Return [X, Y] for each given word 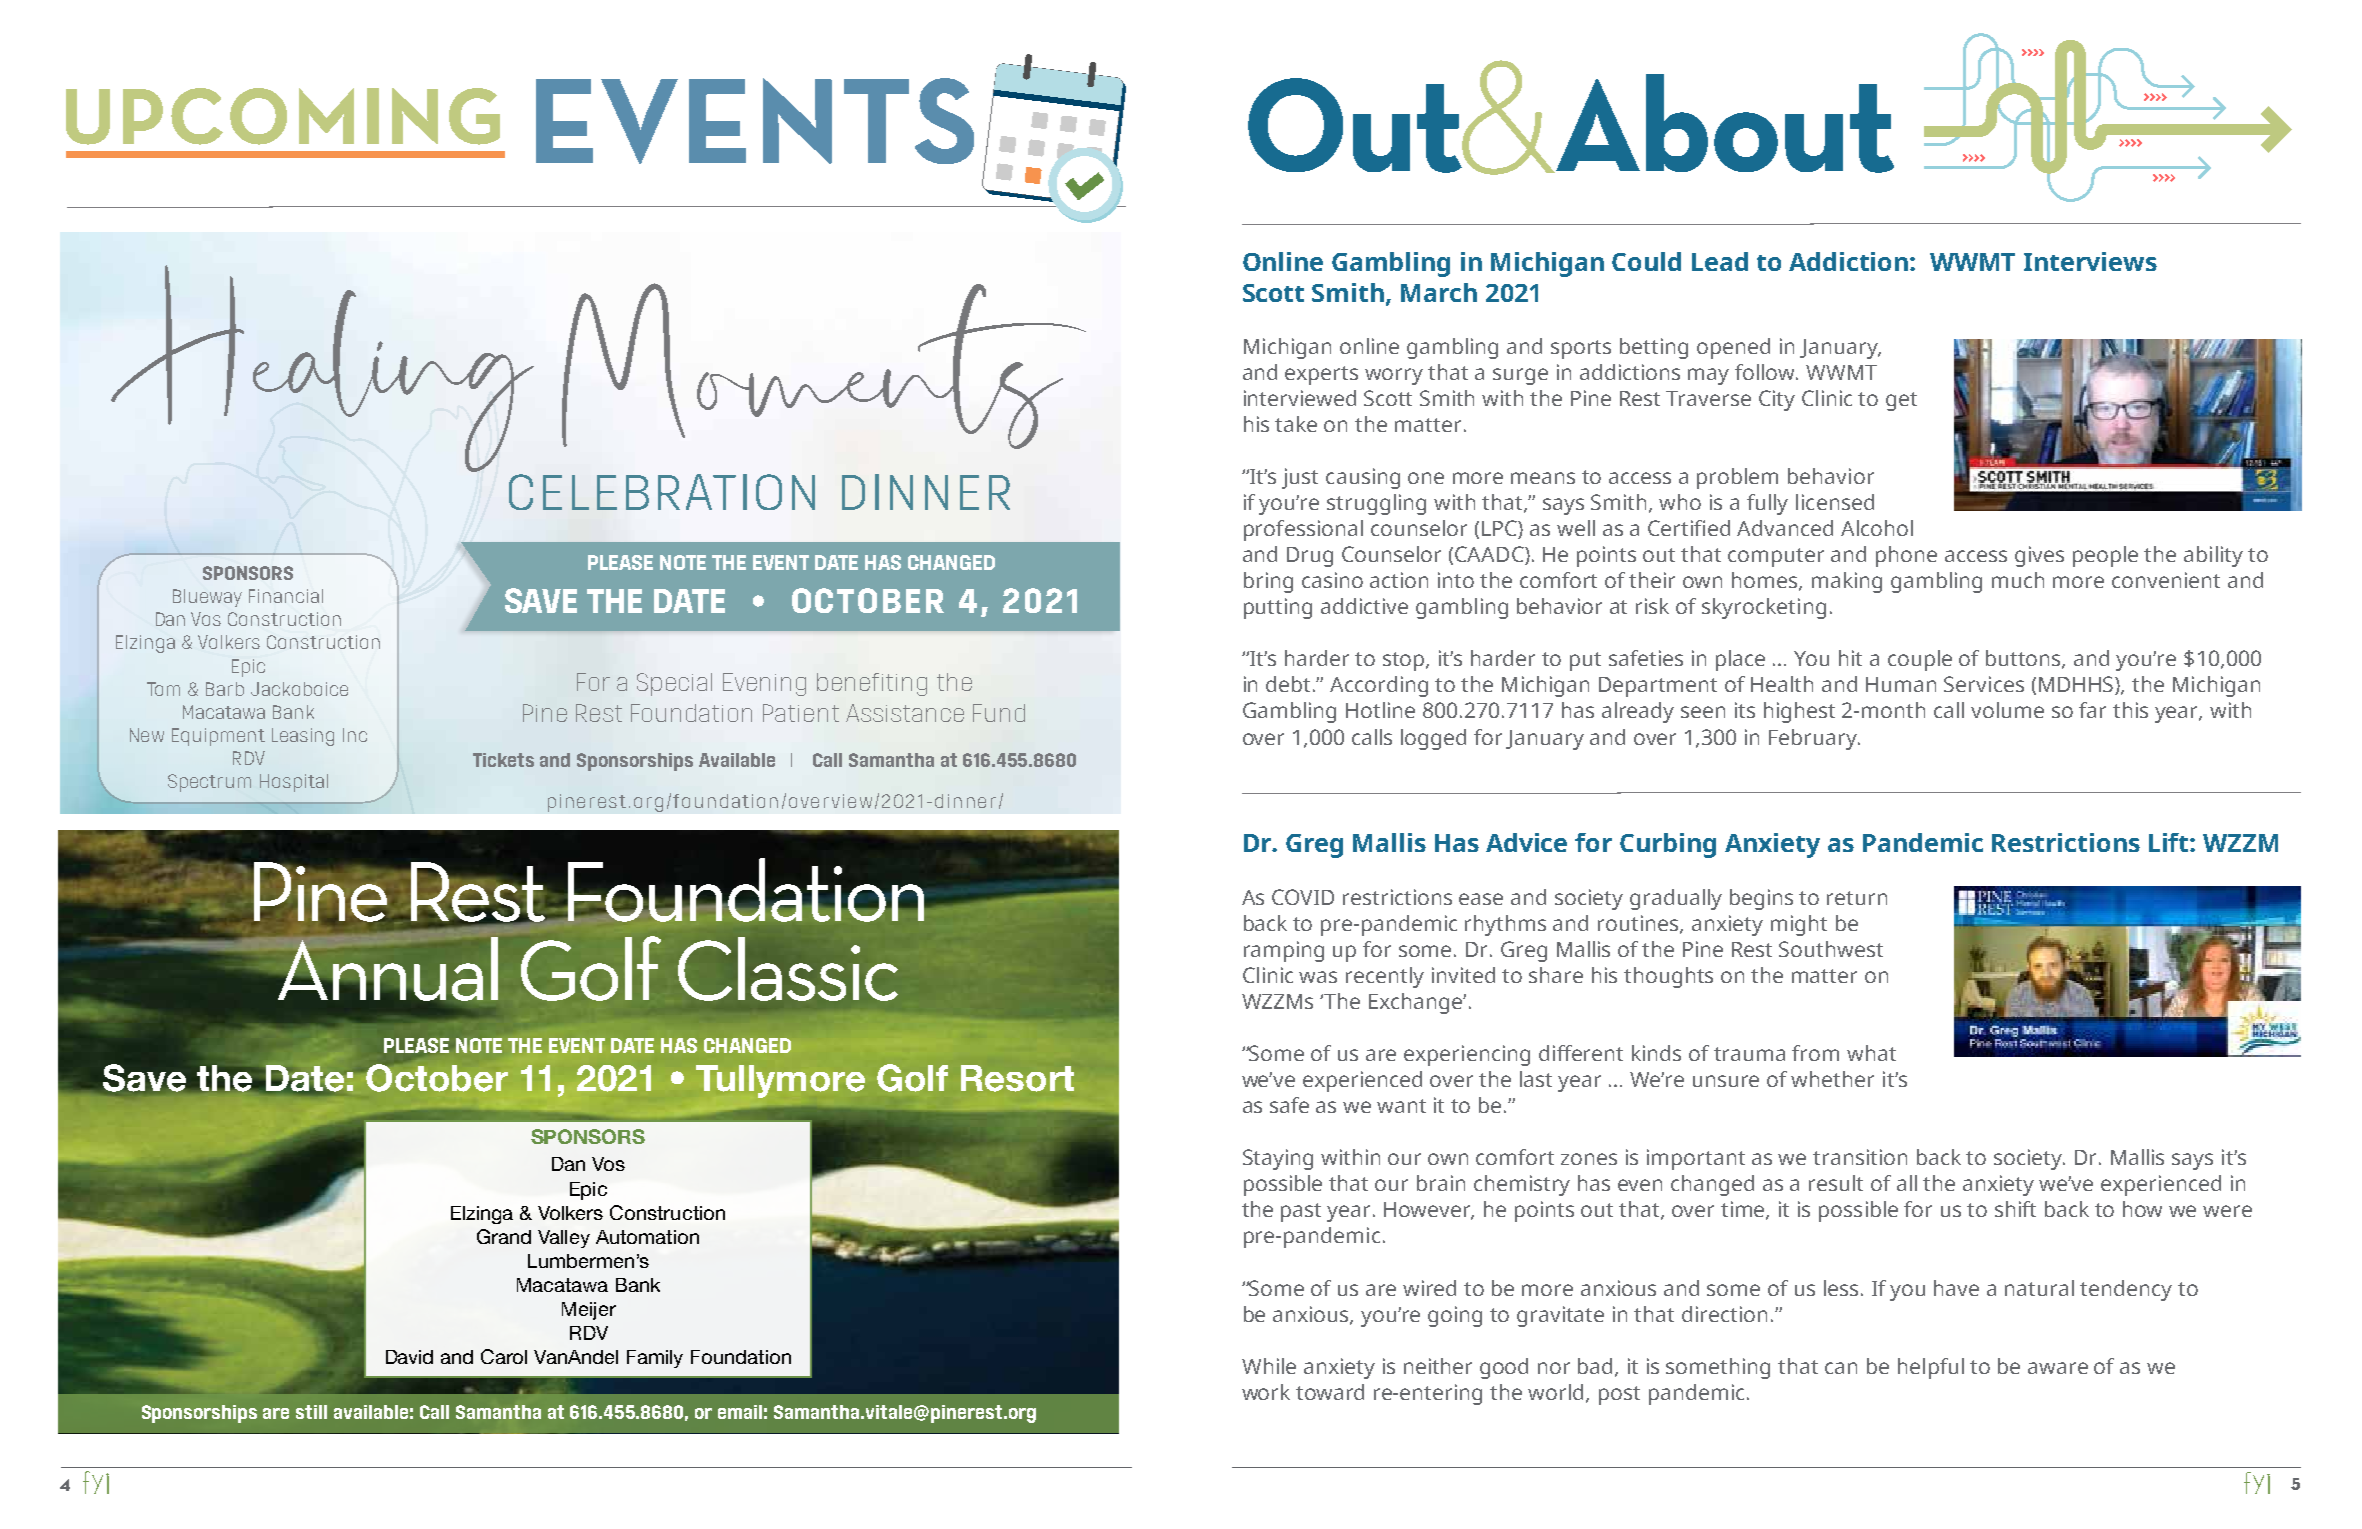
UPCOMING [283, 116]
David [409, 1357]
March [1439, 292]
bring [1268, 582]
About [1723, 123]
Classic [788, 969]
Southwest [1831, 949]
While [1269, 1366]
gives [2039, 556]
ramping [1284, 951]
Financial [286, 596]
